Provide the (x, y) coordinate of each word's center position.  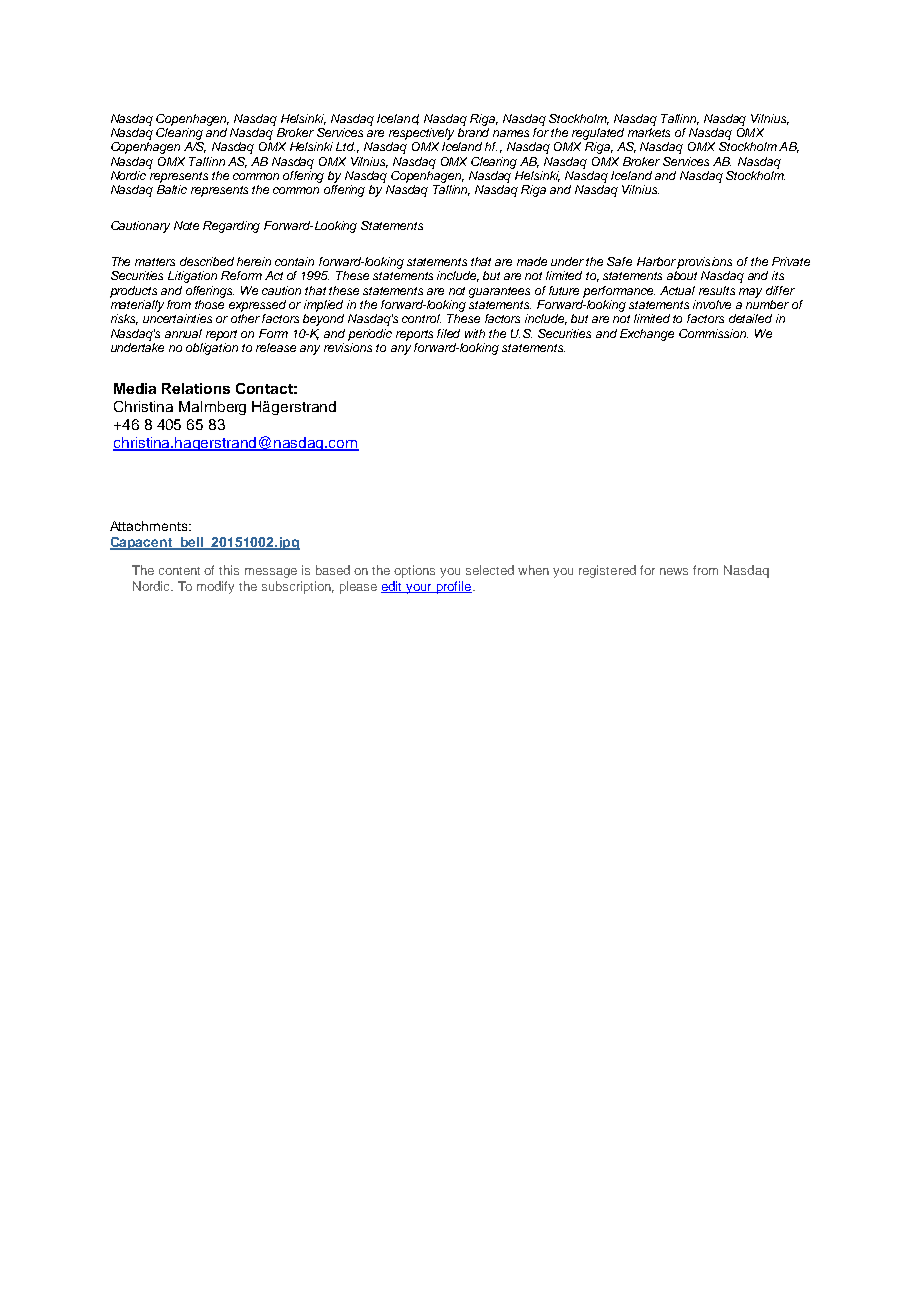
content (179, 571)
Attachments (150, 526)
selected (490, 570)
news (674, 571)
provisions (704, 263)
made (532, 261)
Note (186, 225)
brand (473, 131)
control (421, 318)
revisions (348, 347)
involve (712, 304)
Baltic (172, 189)
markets (649, 131)
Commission (713, 333)
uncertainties (177, 318)
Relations (196, 388)
